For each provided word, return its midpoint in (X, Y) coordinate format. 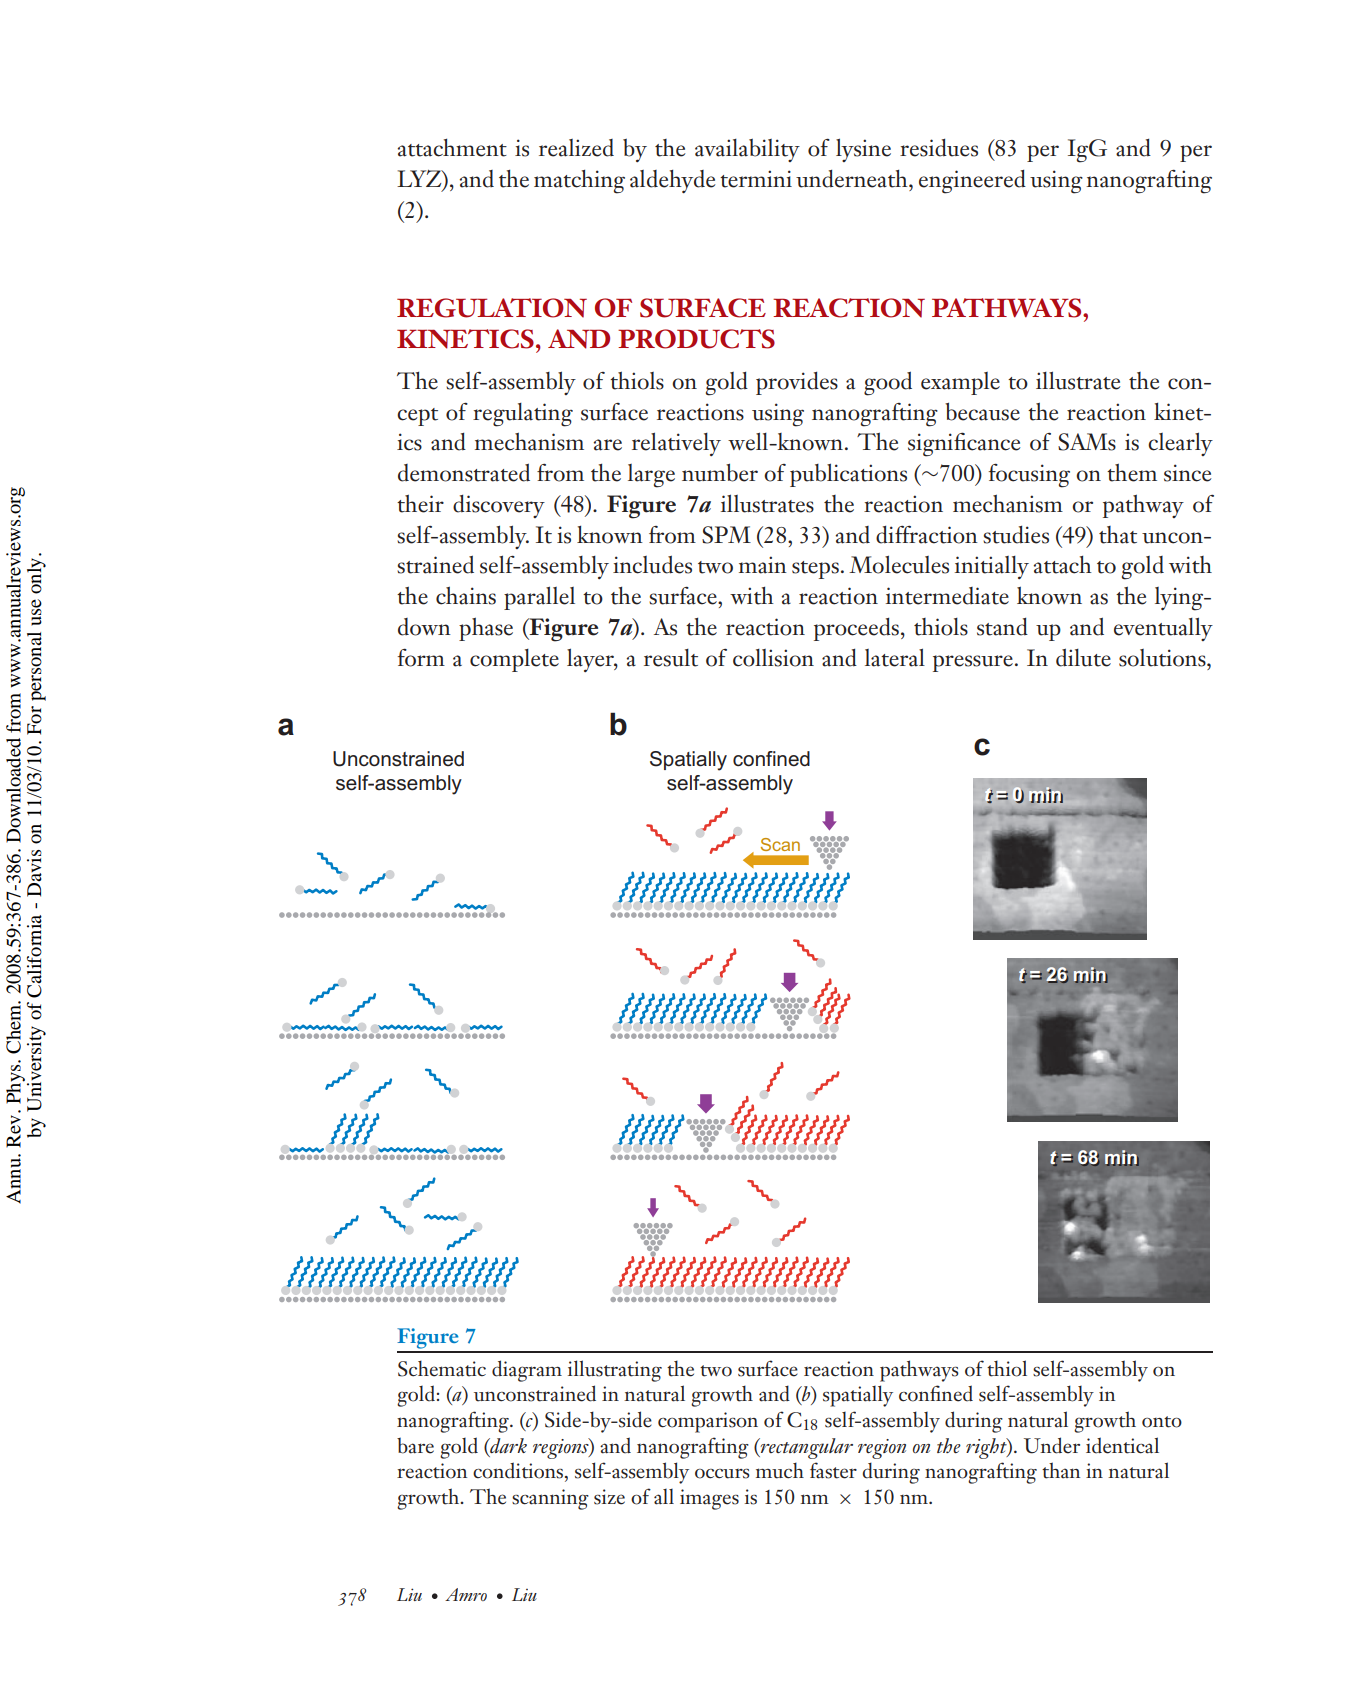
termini (756, 179)
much (780, 1470)
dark (507, 1446)
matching (579, 182)
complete (514, 660)
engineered (972, 182)
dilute (1083, 657)
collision (773, 658)
